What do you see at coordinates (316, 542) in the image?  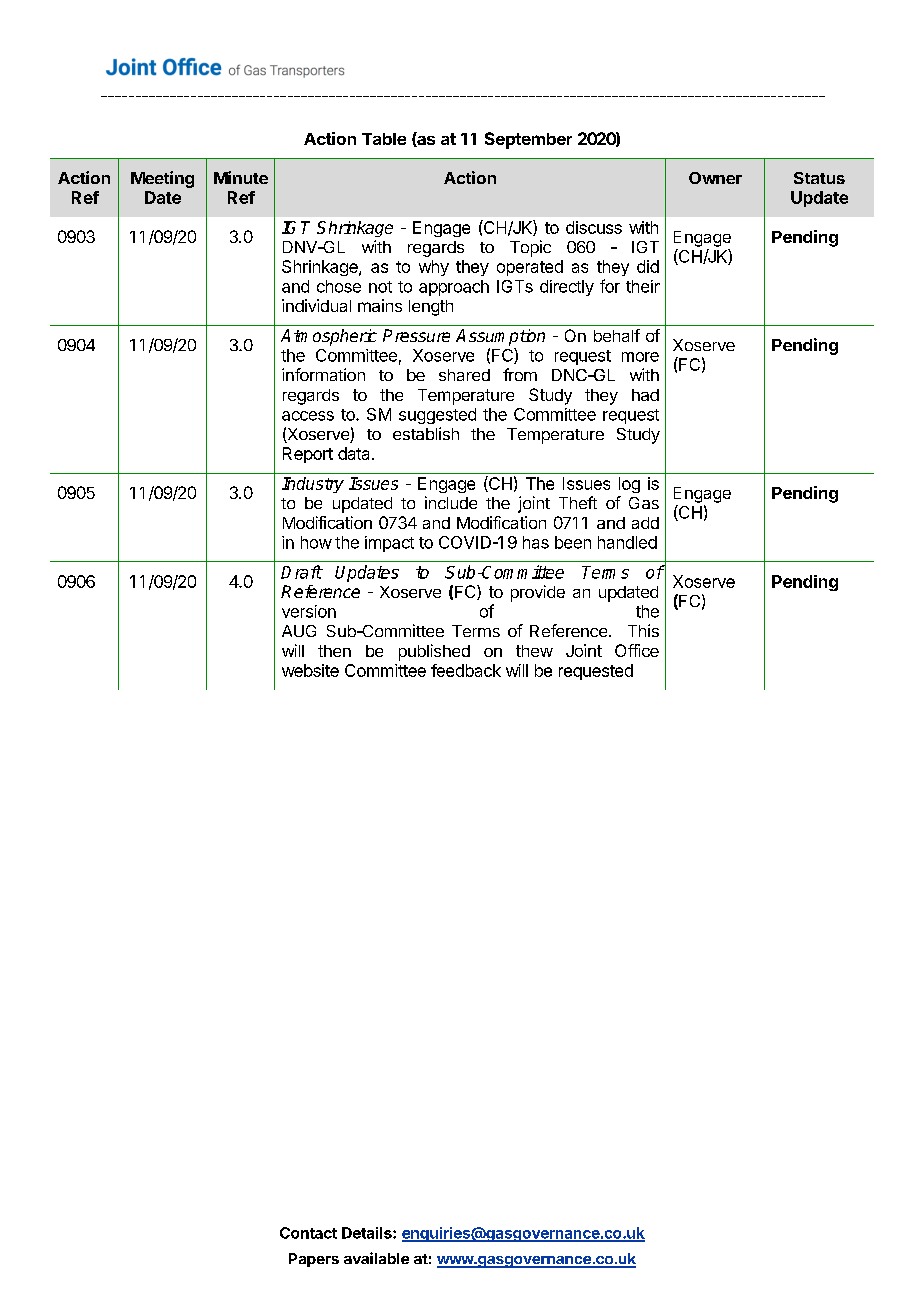 I see `how` at bounding box center [316, 542].
